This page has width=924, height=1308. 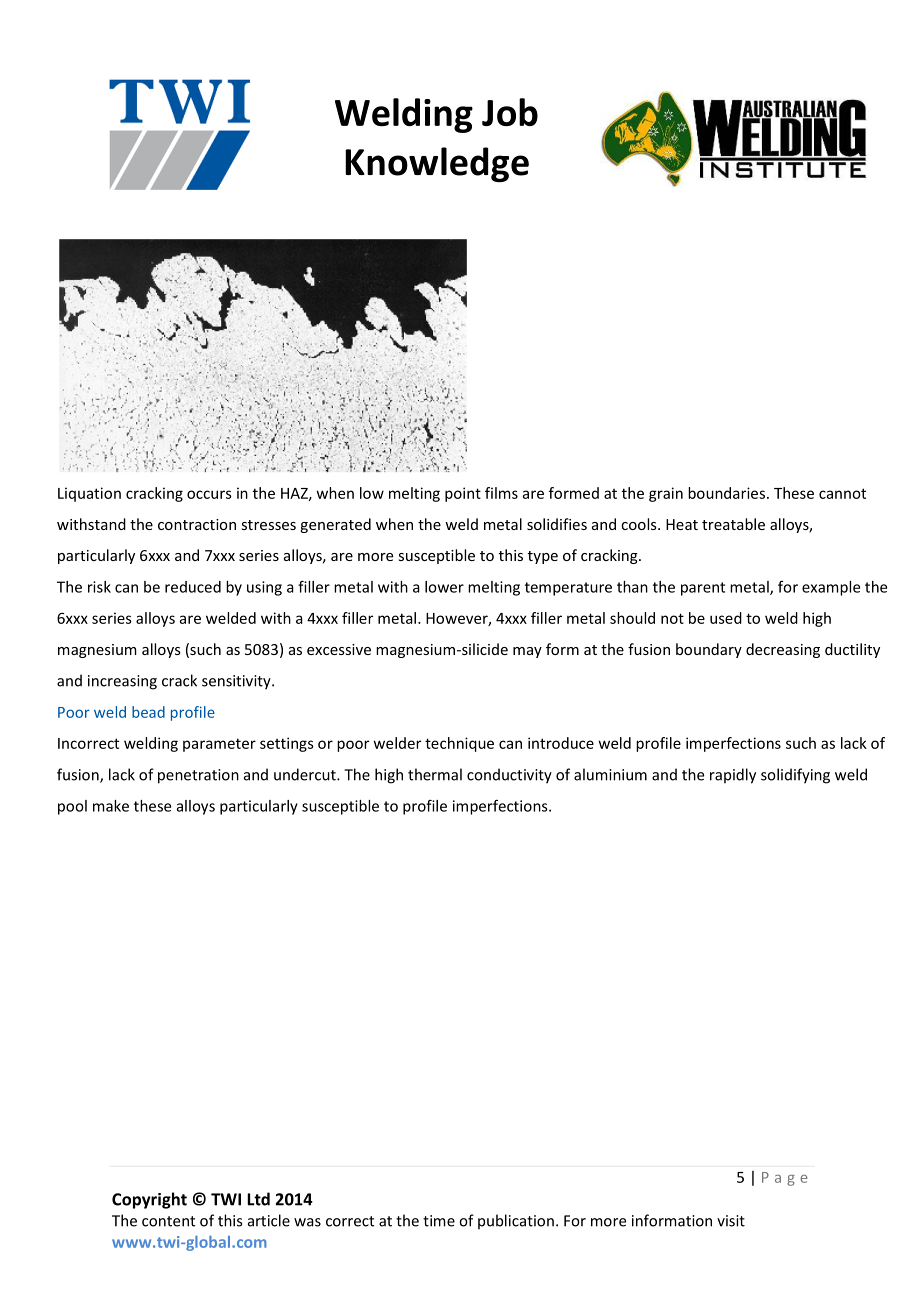 What do you see at coordinates (437, 164) in the page?
I see `Knowledge` at bounding box center [437, 164].
